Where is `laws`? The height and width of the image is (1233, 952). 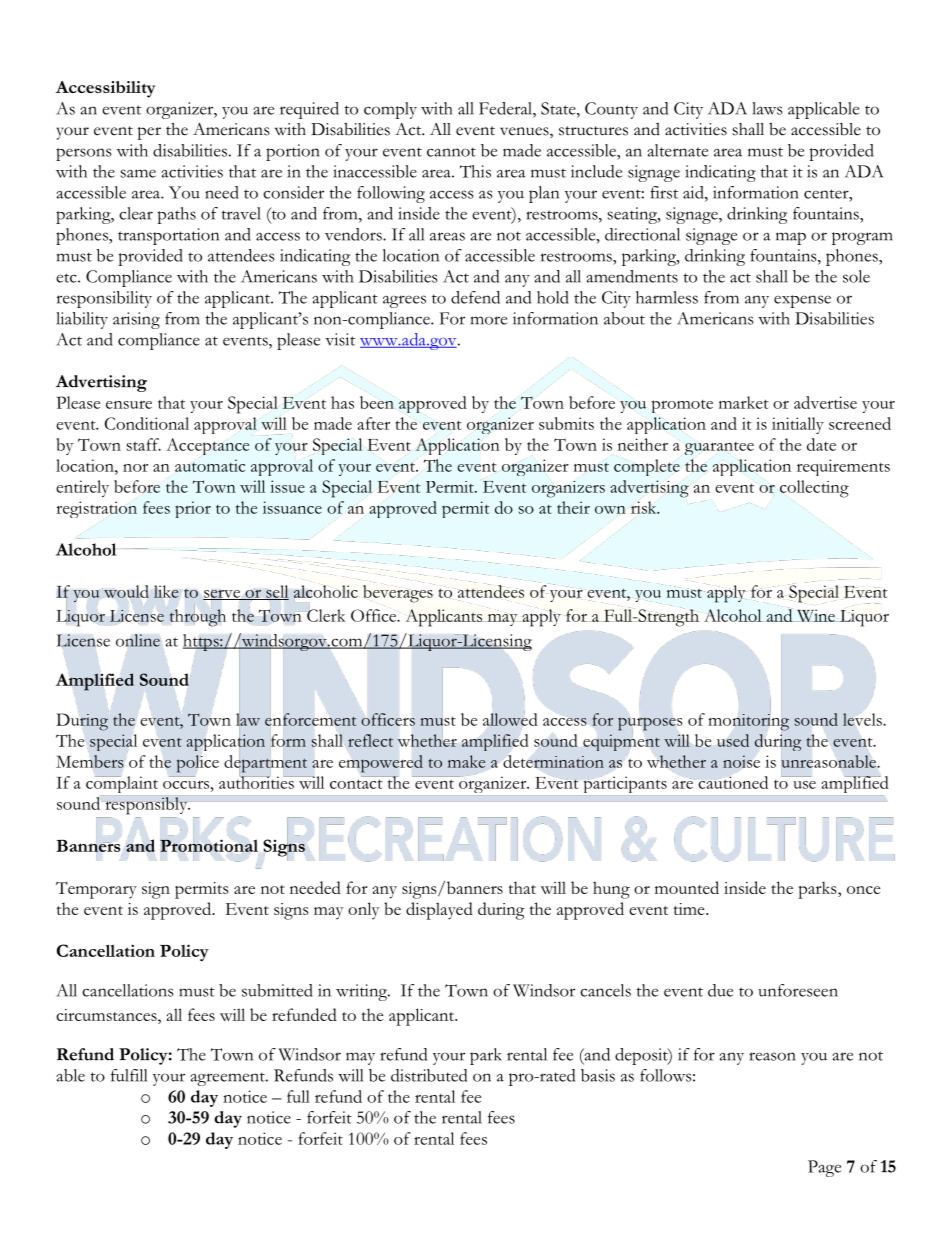 laws is located at coordinates (767, 108).
